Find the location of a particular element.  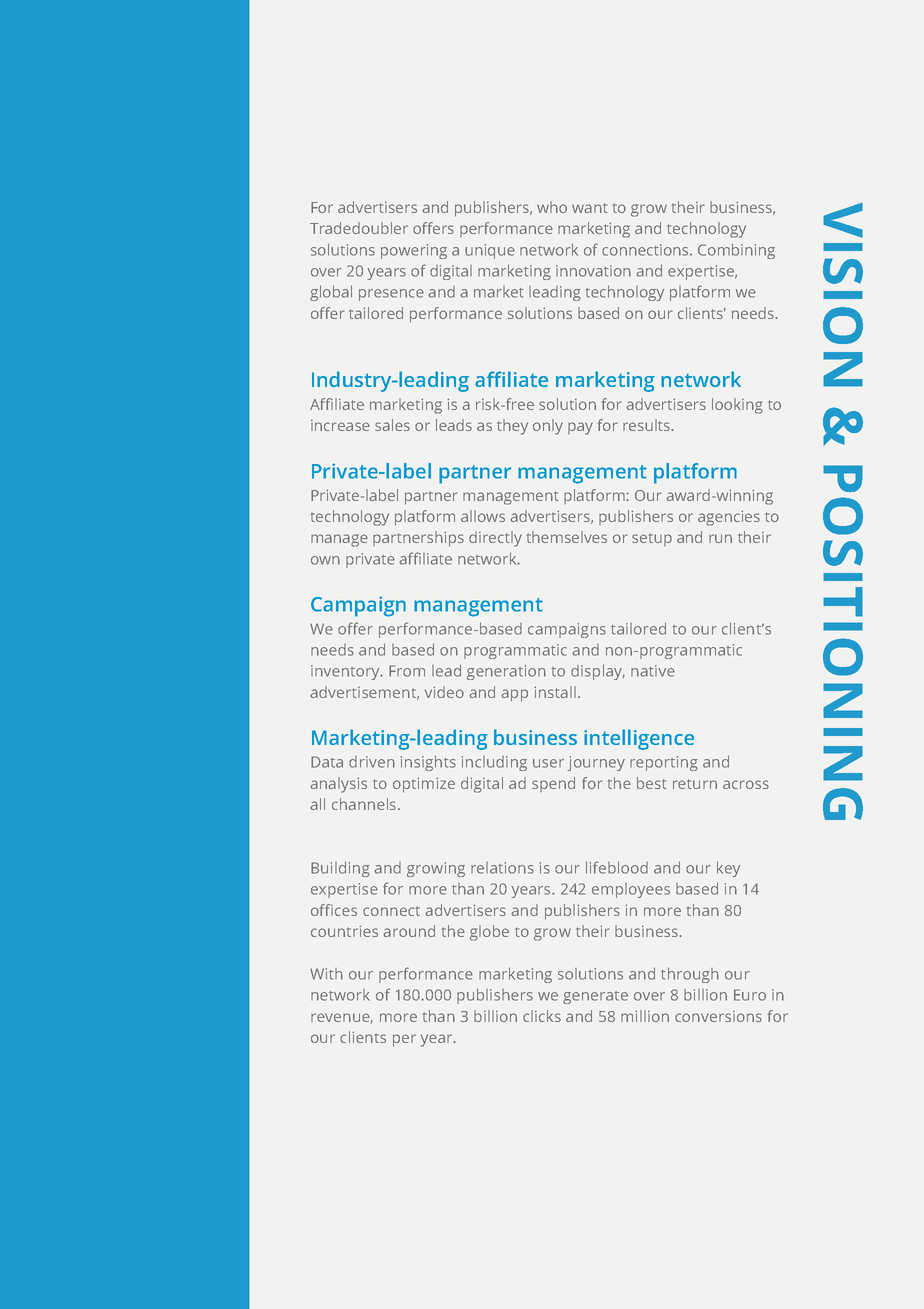

agencies is located at coordinates (729, 518).
